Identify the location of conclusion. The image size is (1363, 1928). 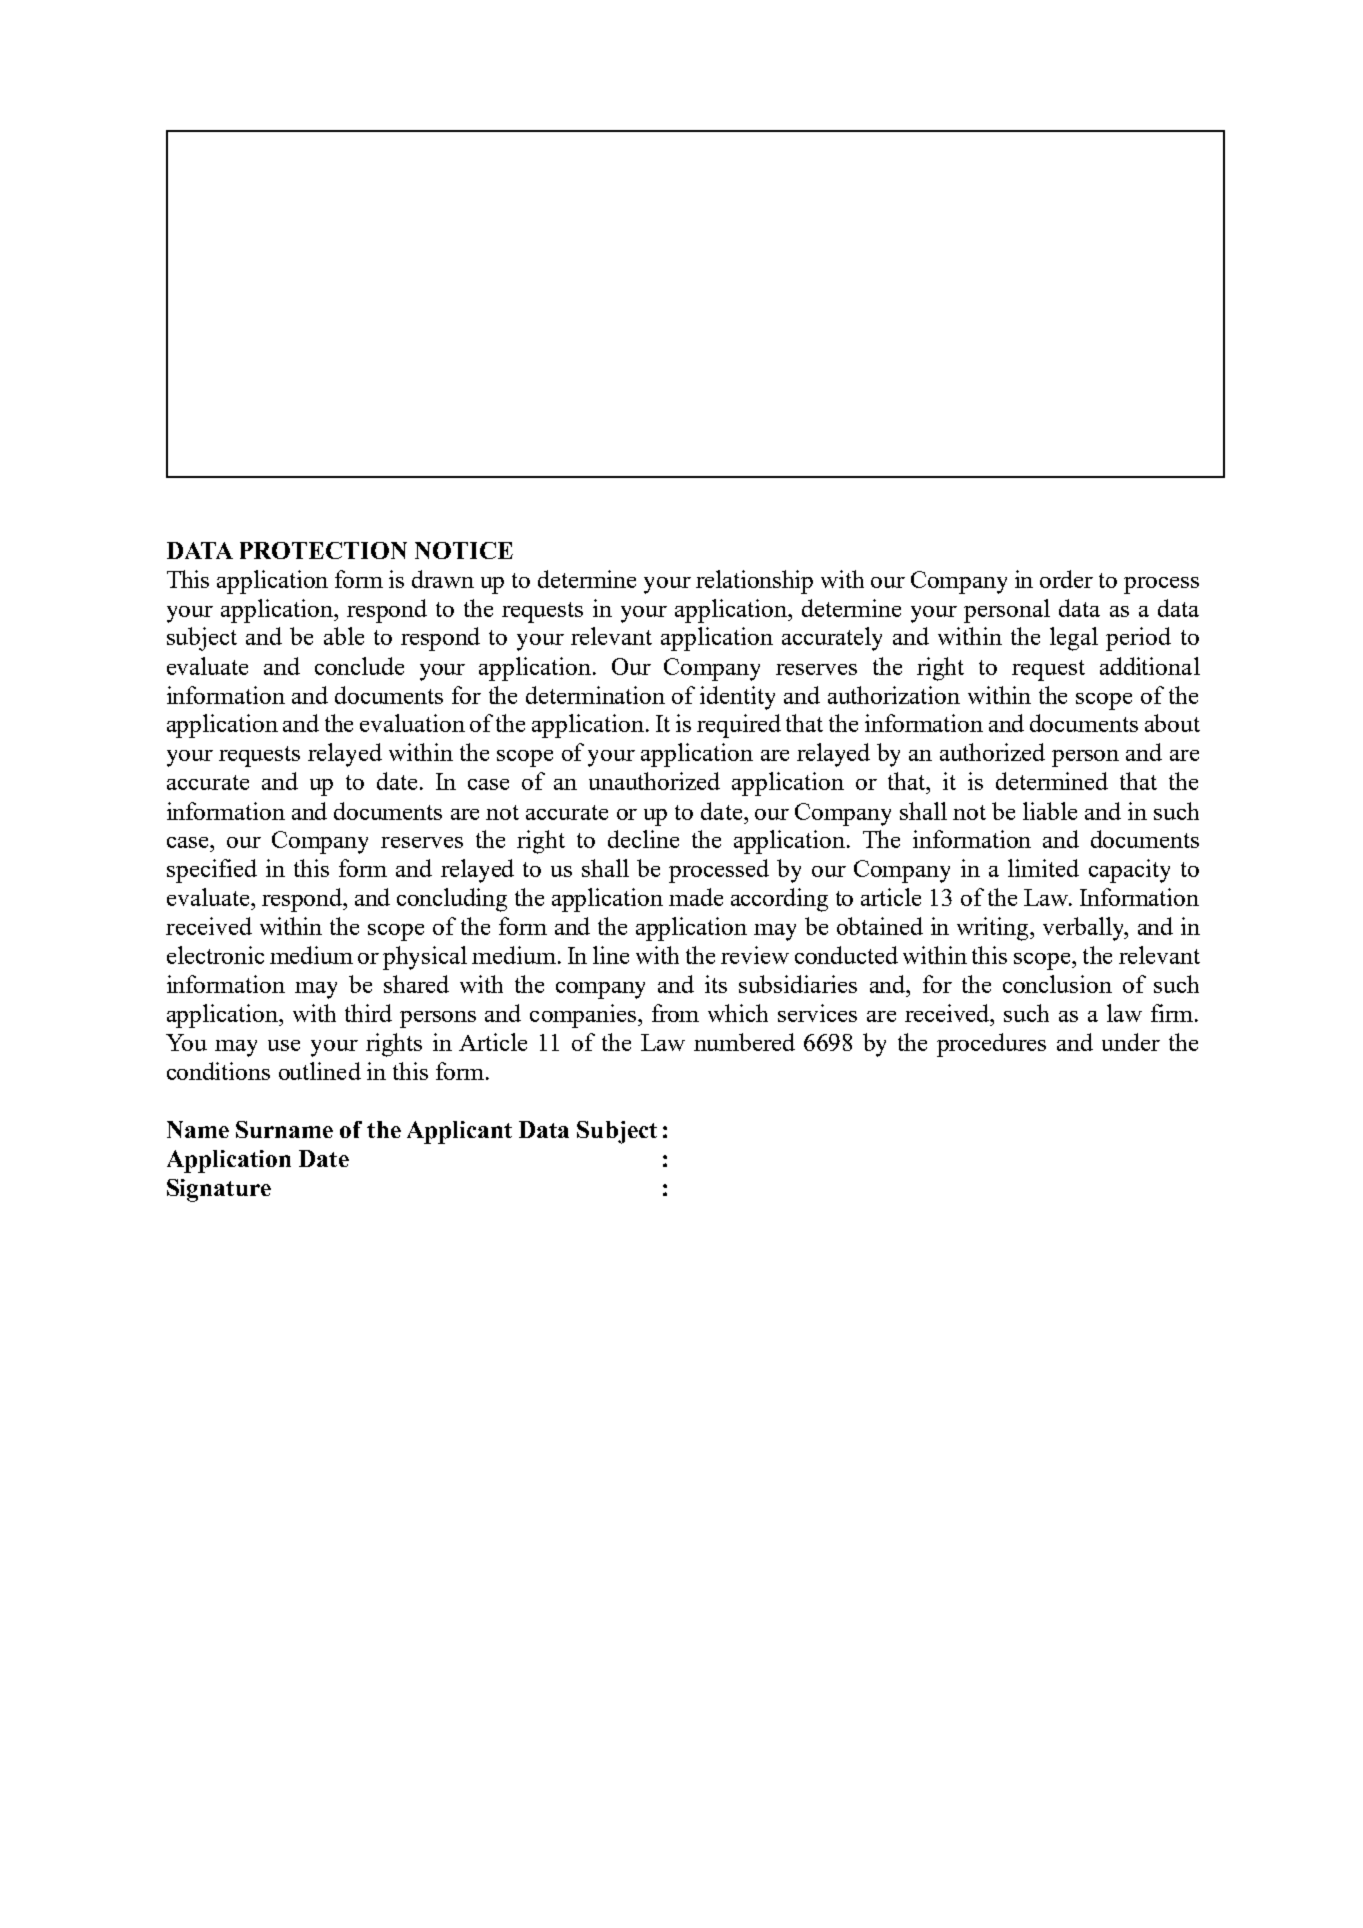
(1057, 984).
